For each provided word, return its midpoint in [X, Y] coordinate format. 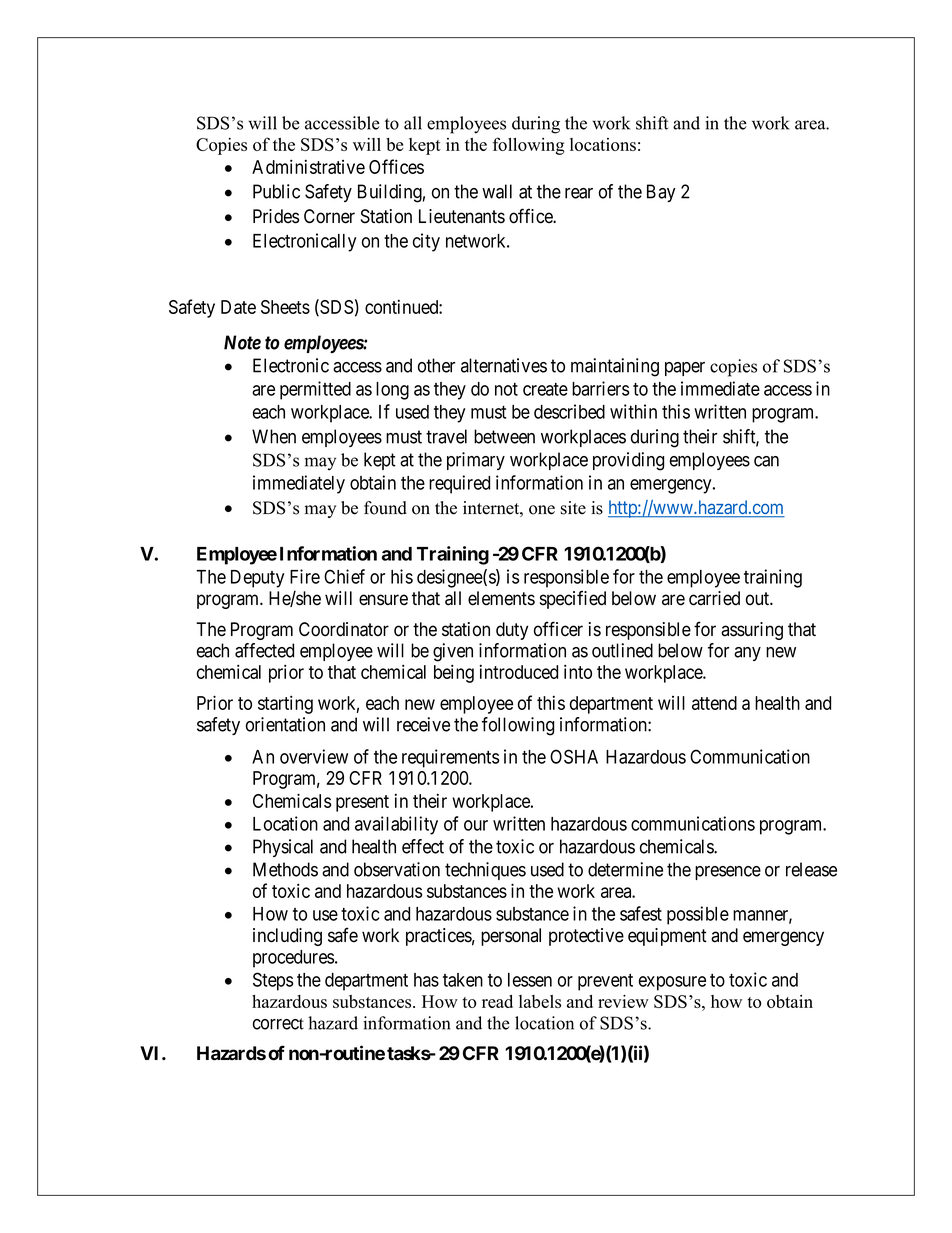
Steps [273, 981]
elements [501, 598]
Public [276, 191]
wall [497, 191]
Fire [305, 576]
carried [714, 598]
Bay [661, 193]
